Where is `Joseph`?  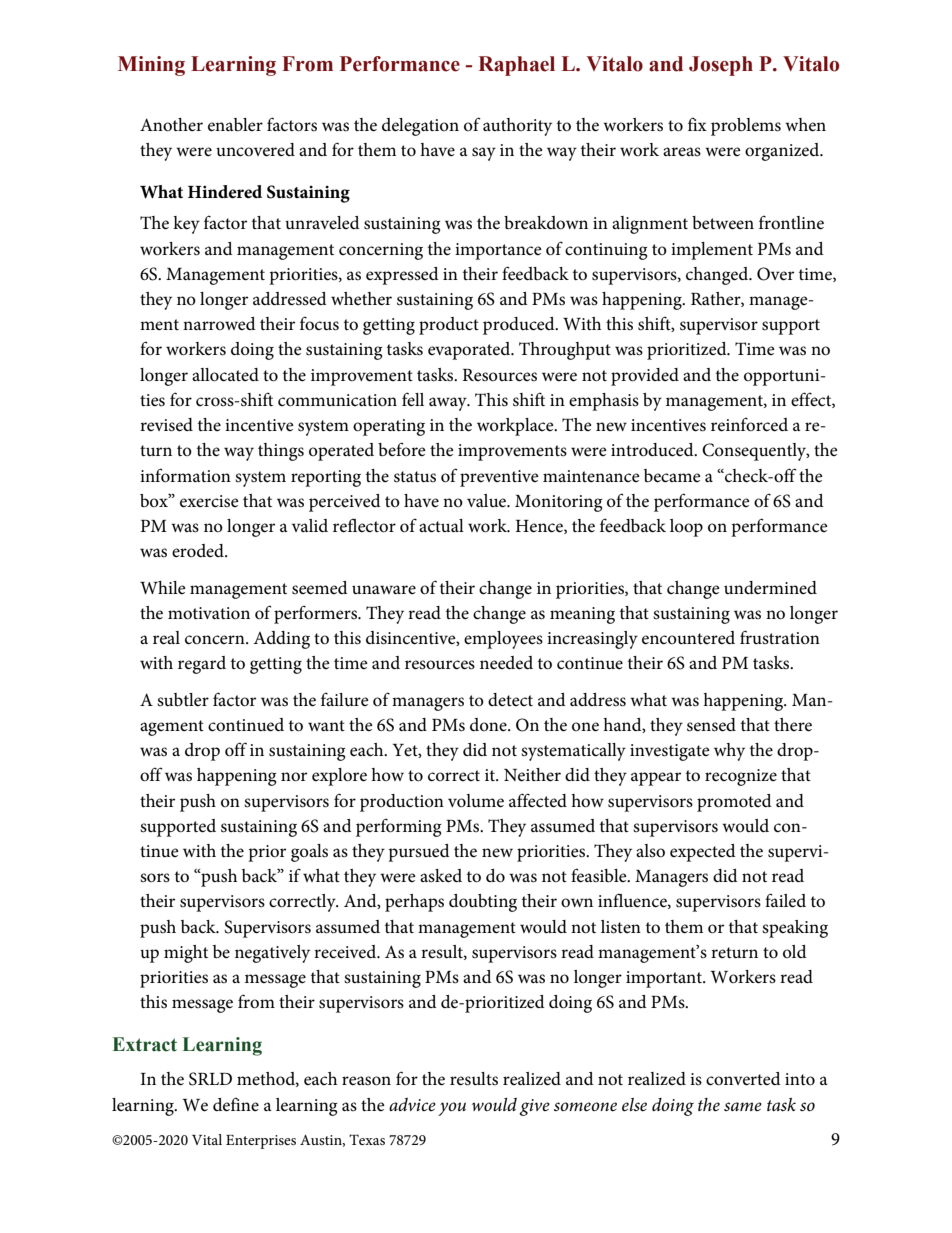
Joseph is located at coordinates (721, 66).
